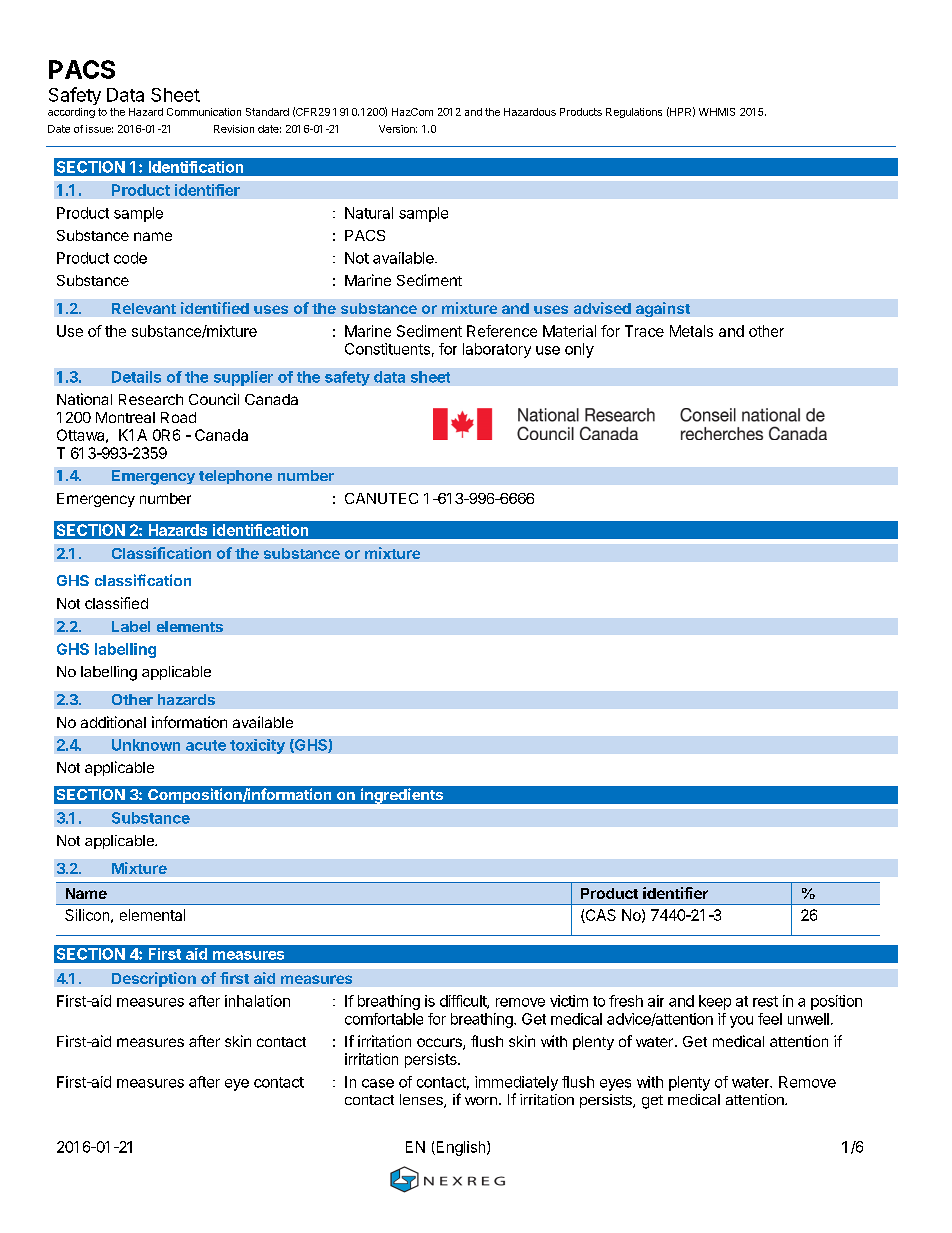  Describe the element at coordinates (136, 377) in the page. I see `Details` at that location.
